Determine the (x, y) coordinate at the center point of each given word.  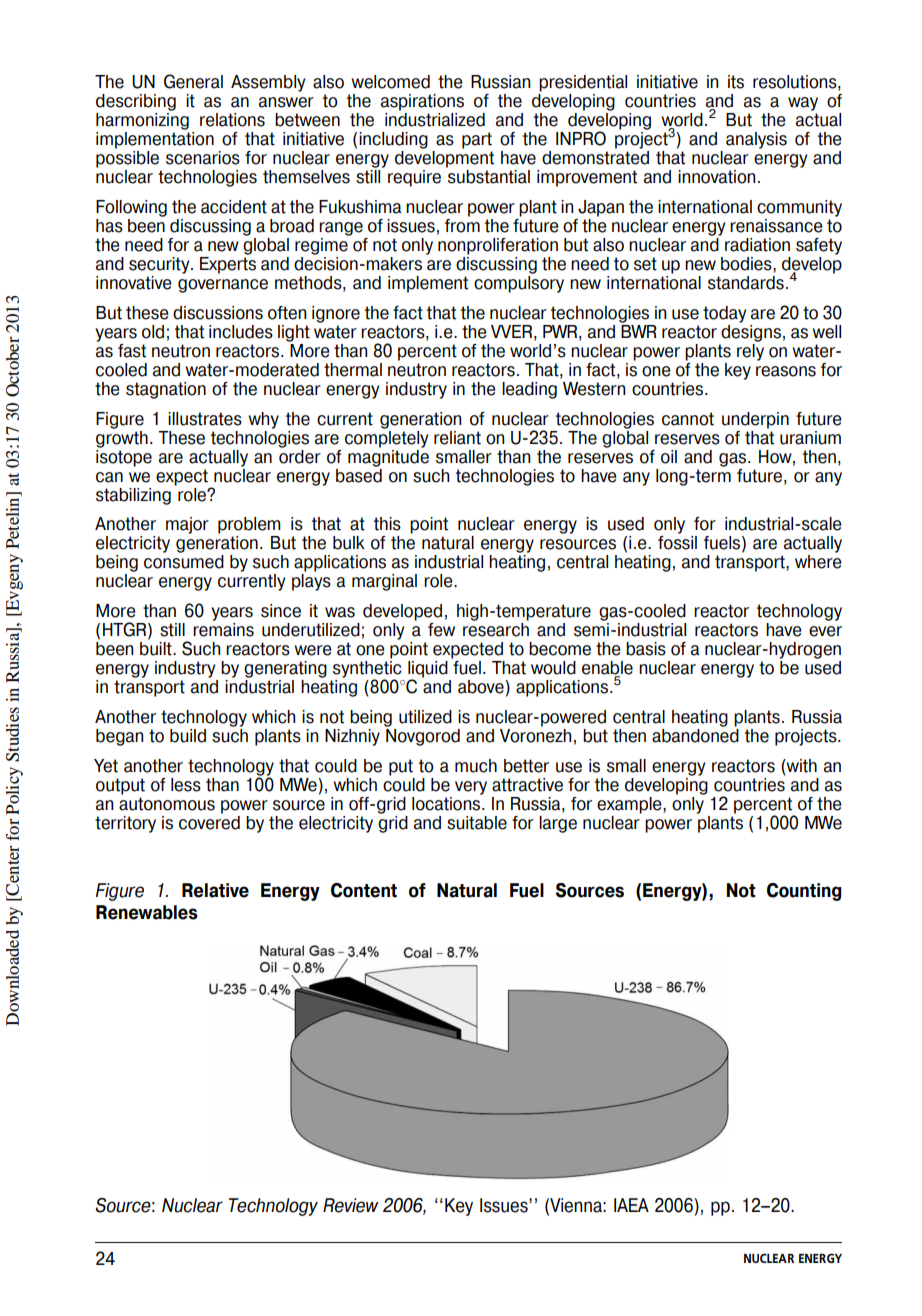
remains (223, 630)
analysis (756, 140)
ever (825, 631)
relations (232, 120)
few (441, 630)
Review (351, 1205)
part (477, 140)
